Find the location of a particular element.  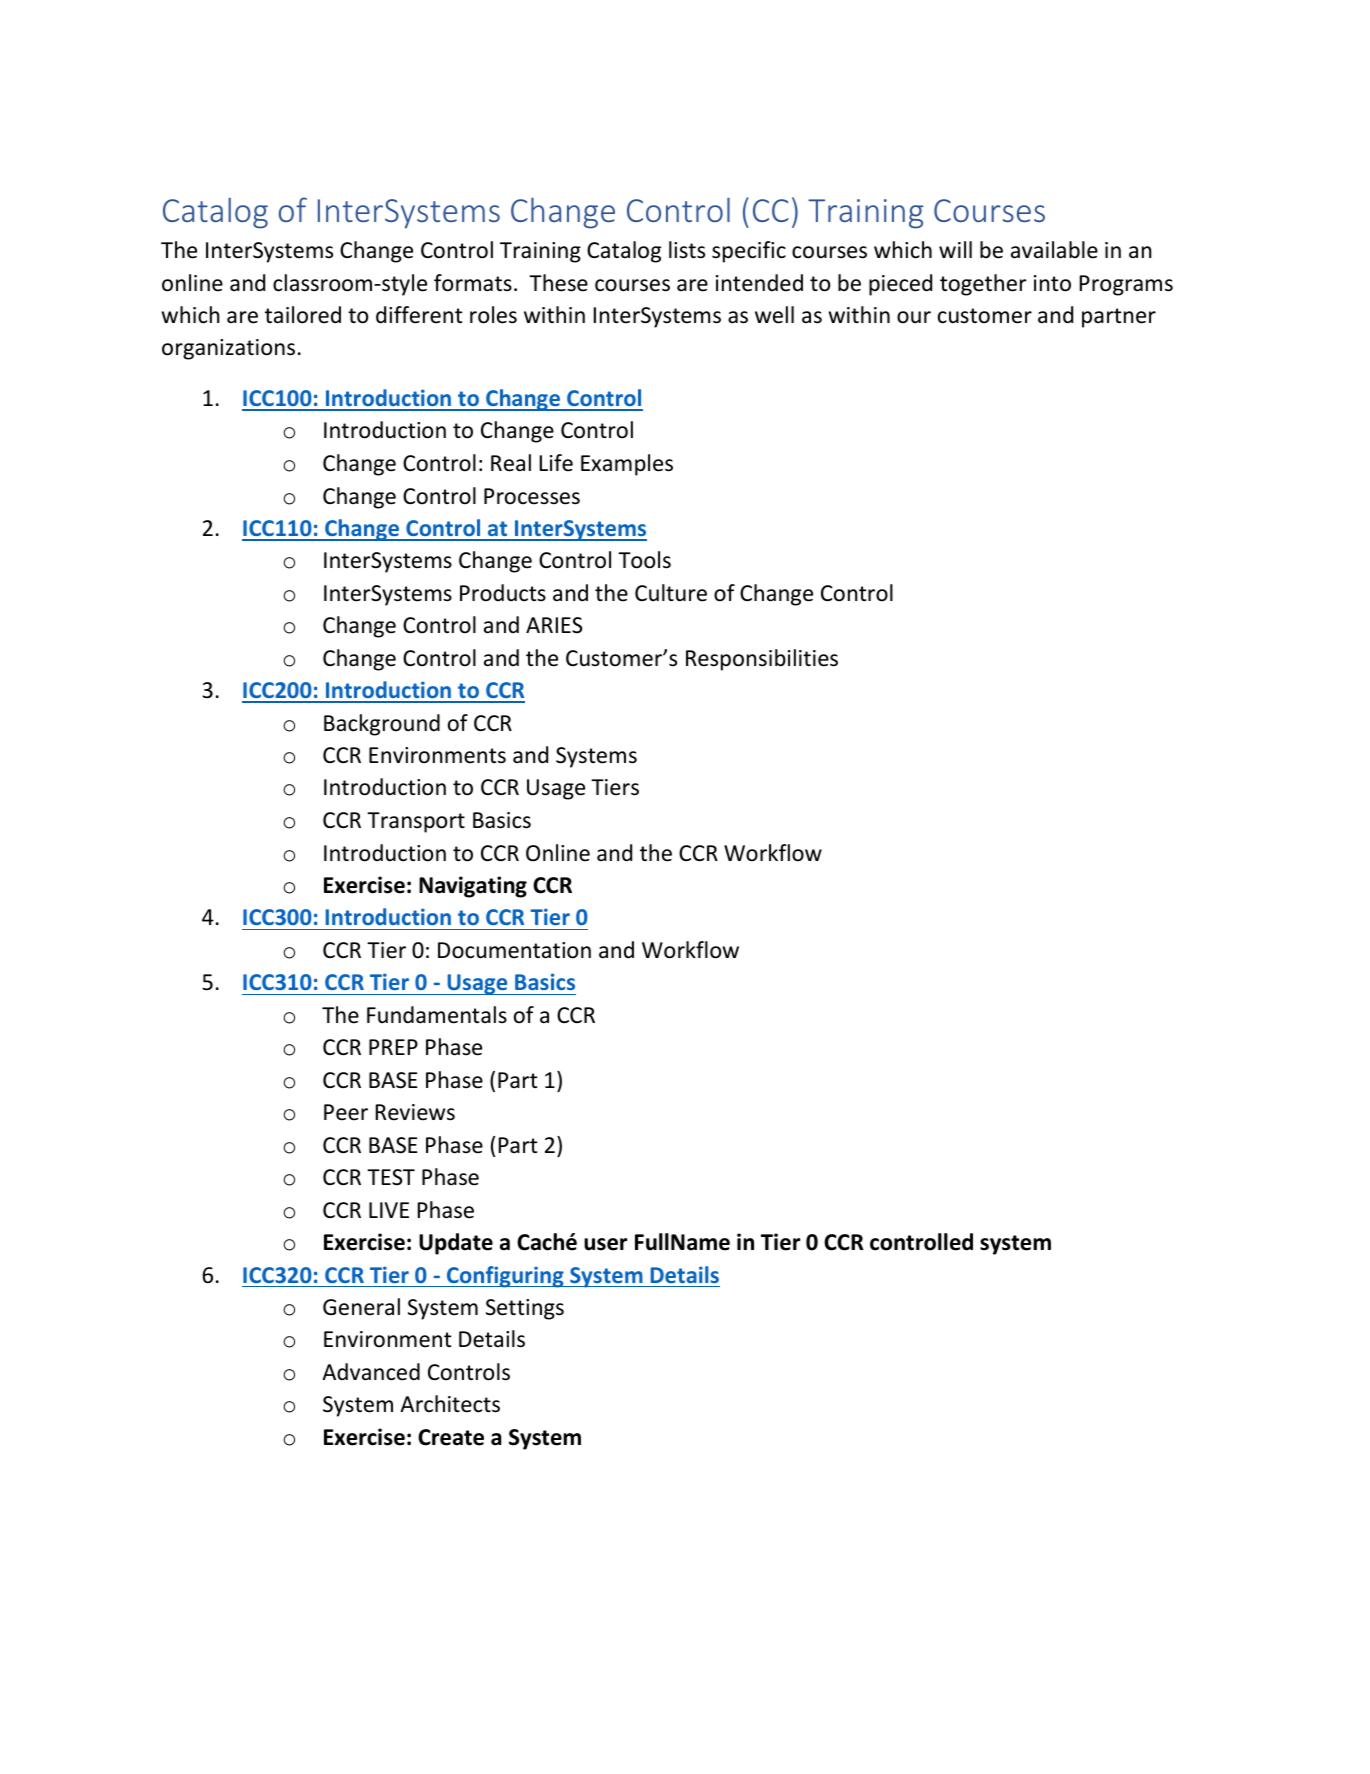

Responsibilities is located at coordinates (762, 660).
